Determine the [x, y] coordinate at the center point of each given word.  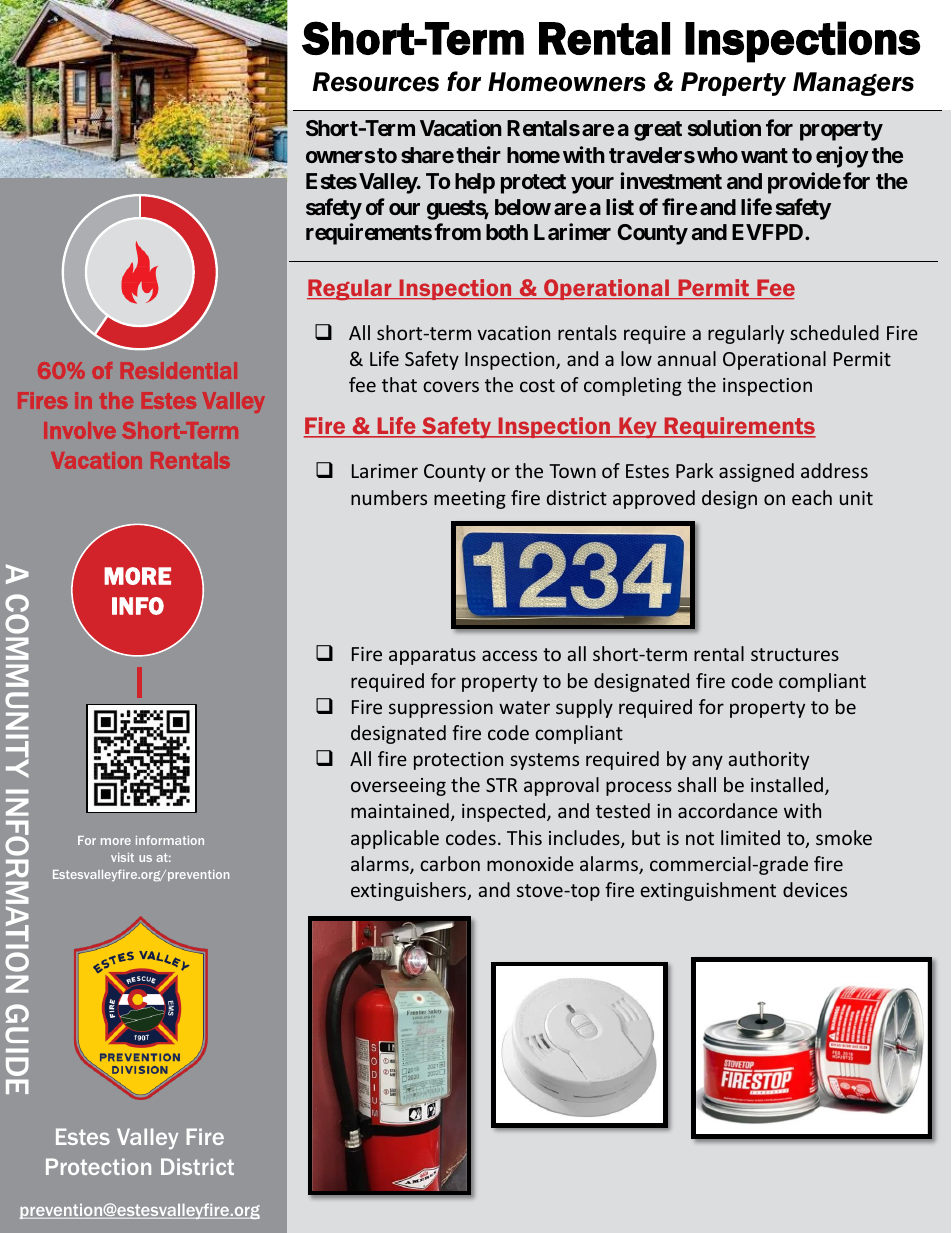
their [478, 154]
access [509, 655]
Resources [375, 82]
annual [687, 358]
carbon [450, 863]
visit [122, 857]
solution [724, 127]
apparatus [432, 656]
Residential [179, 370]
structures [795, 654]
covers [451, 386]
